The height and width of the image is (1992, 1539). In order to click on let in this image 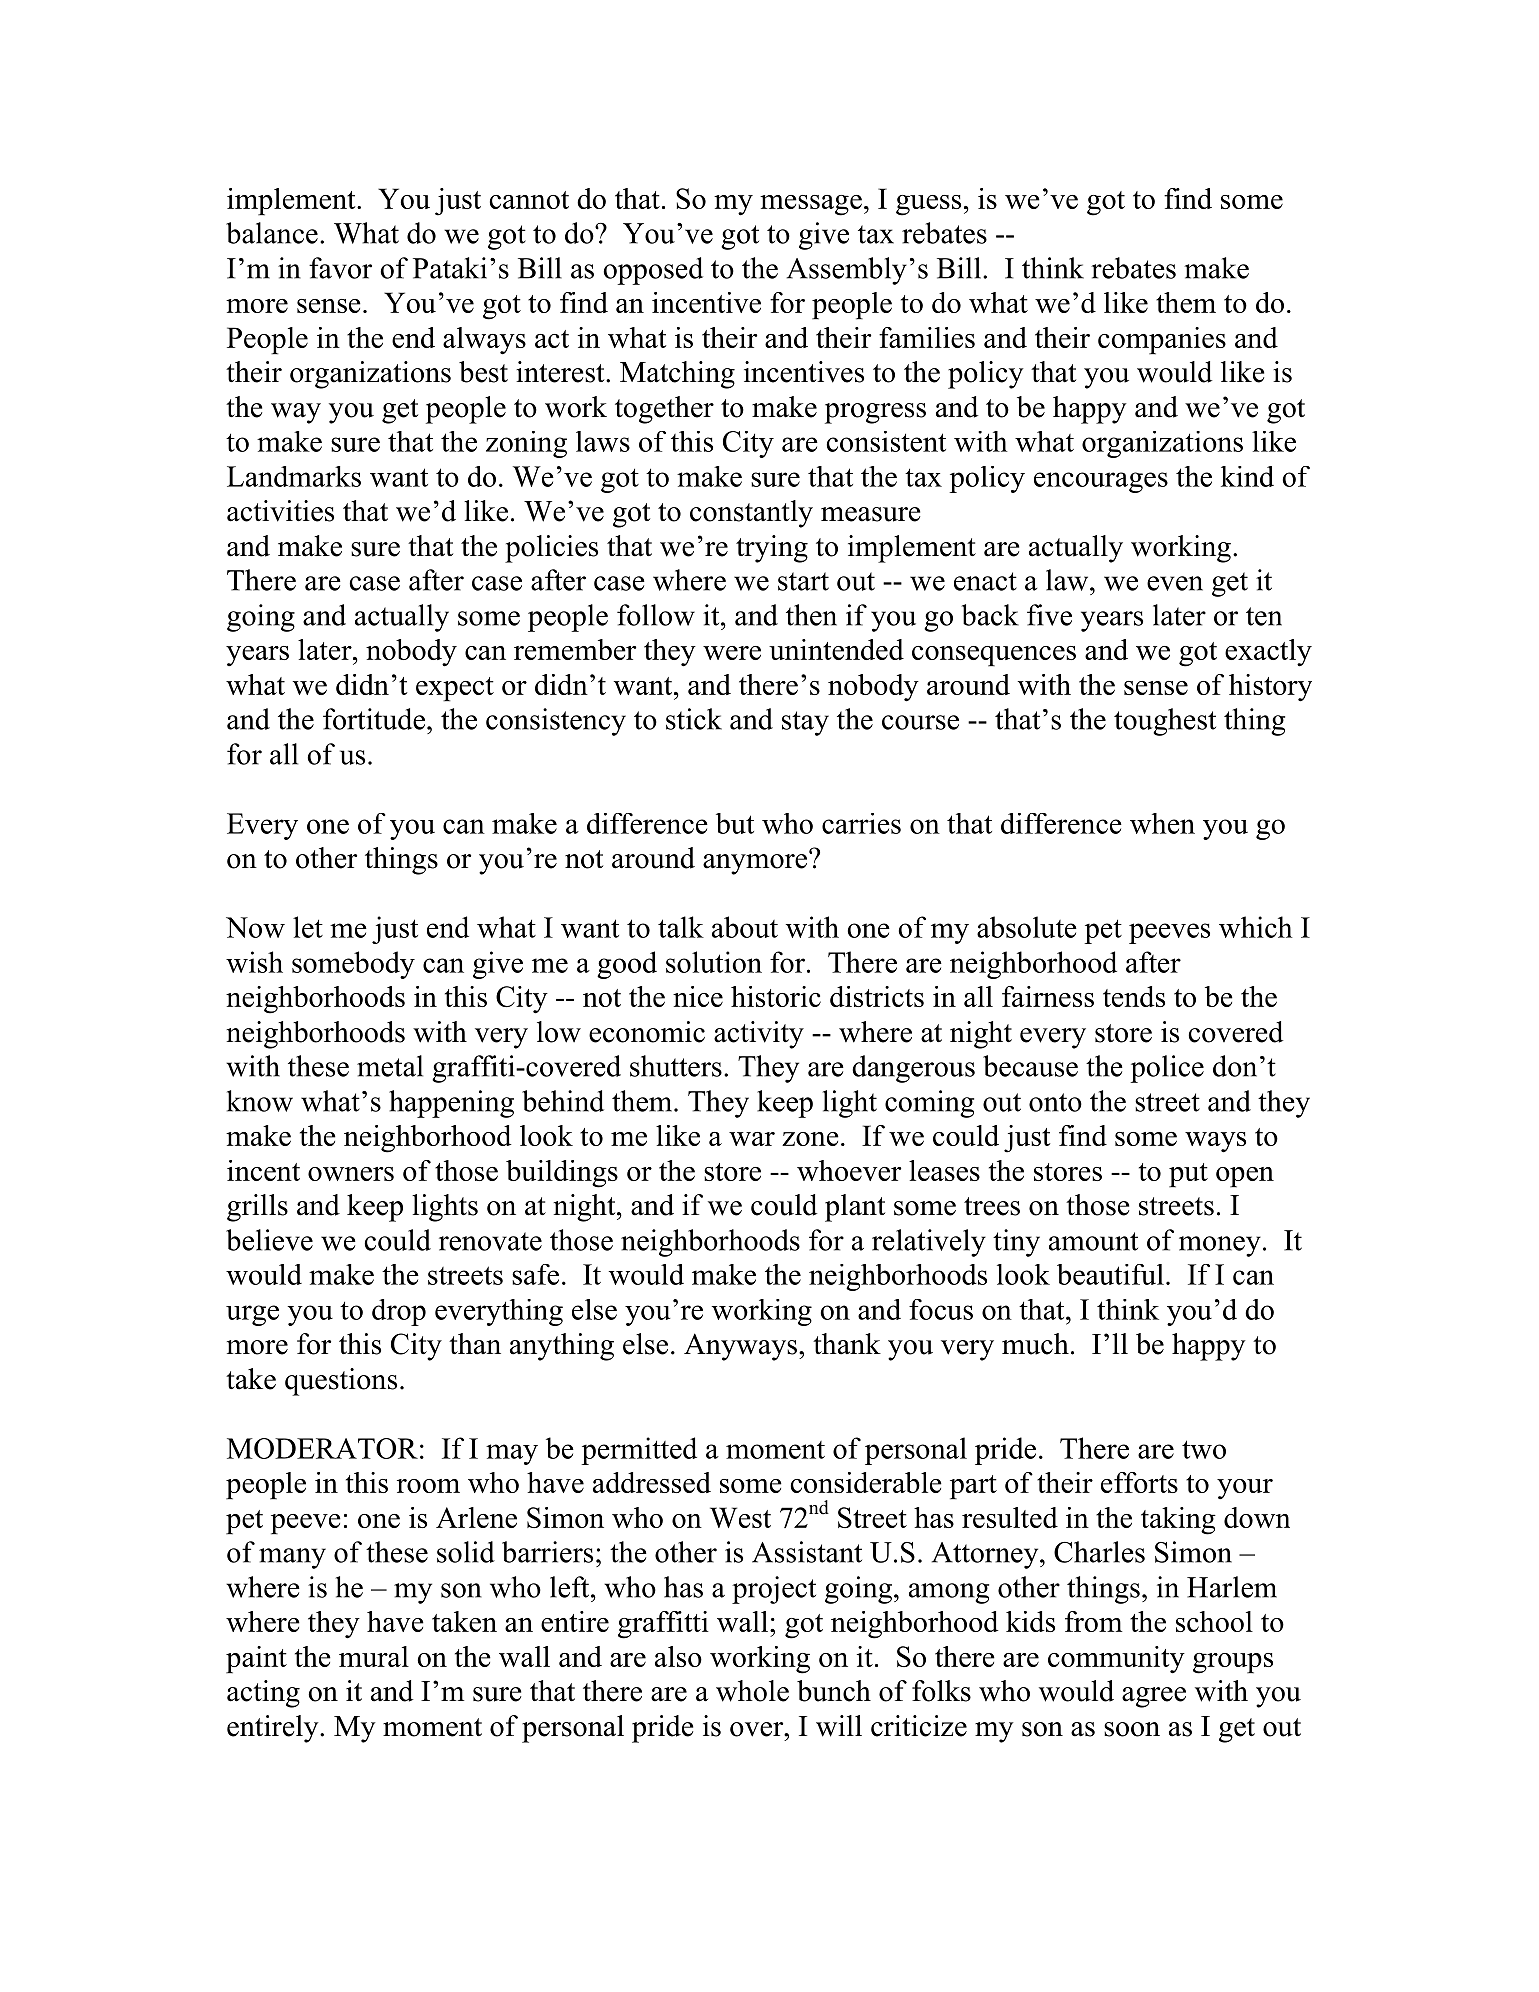, I will do `click(308, 927)`.
